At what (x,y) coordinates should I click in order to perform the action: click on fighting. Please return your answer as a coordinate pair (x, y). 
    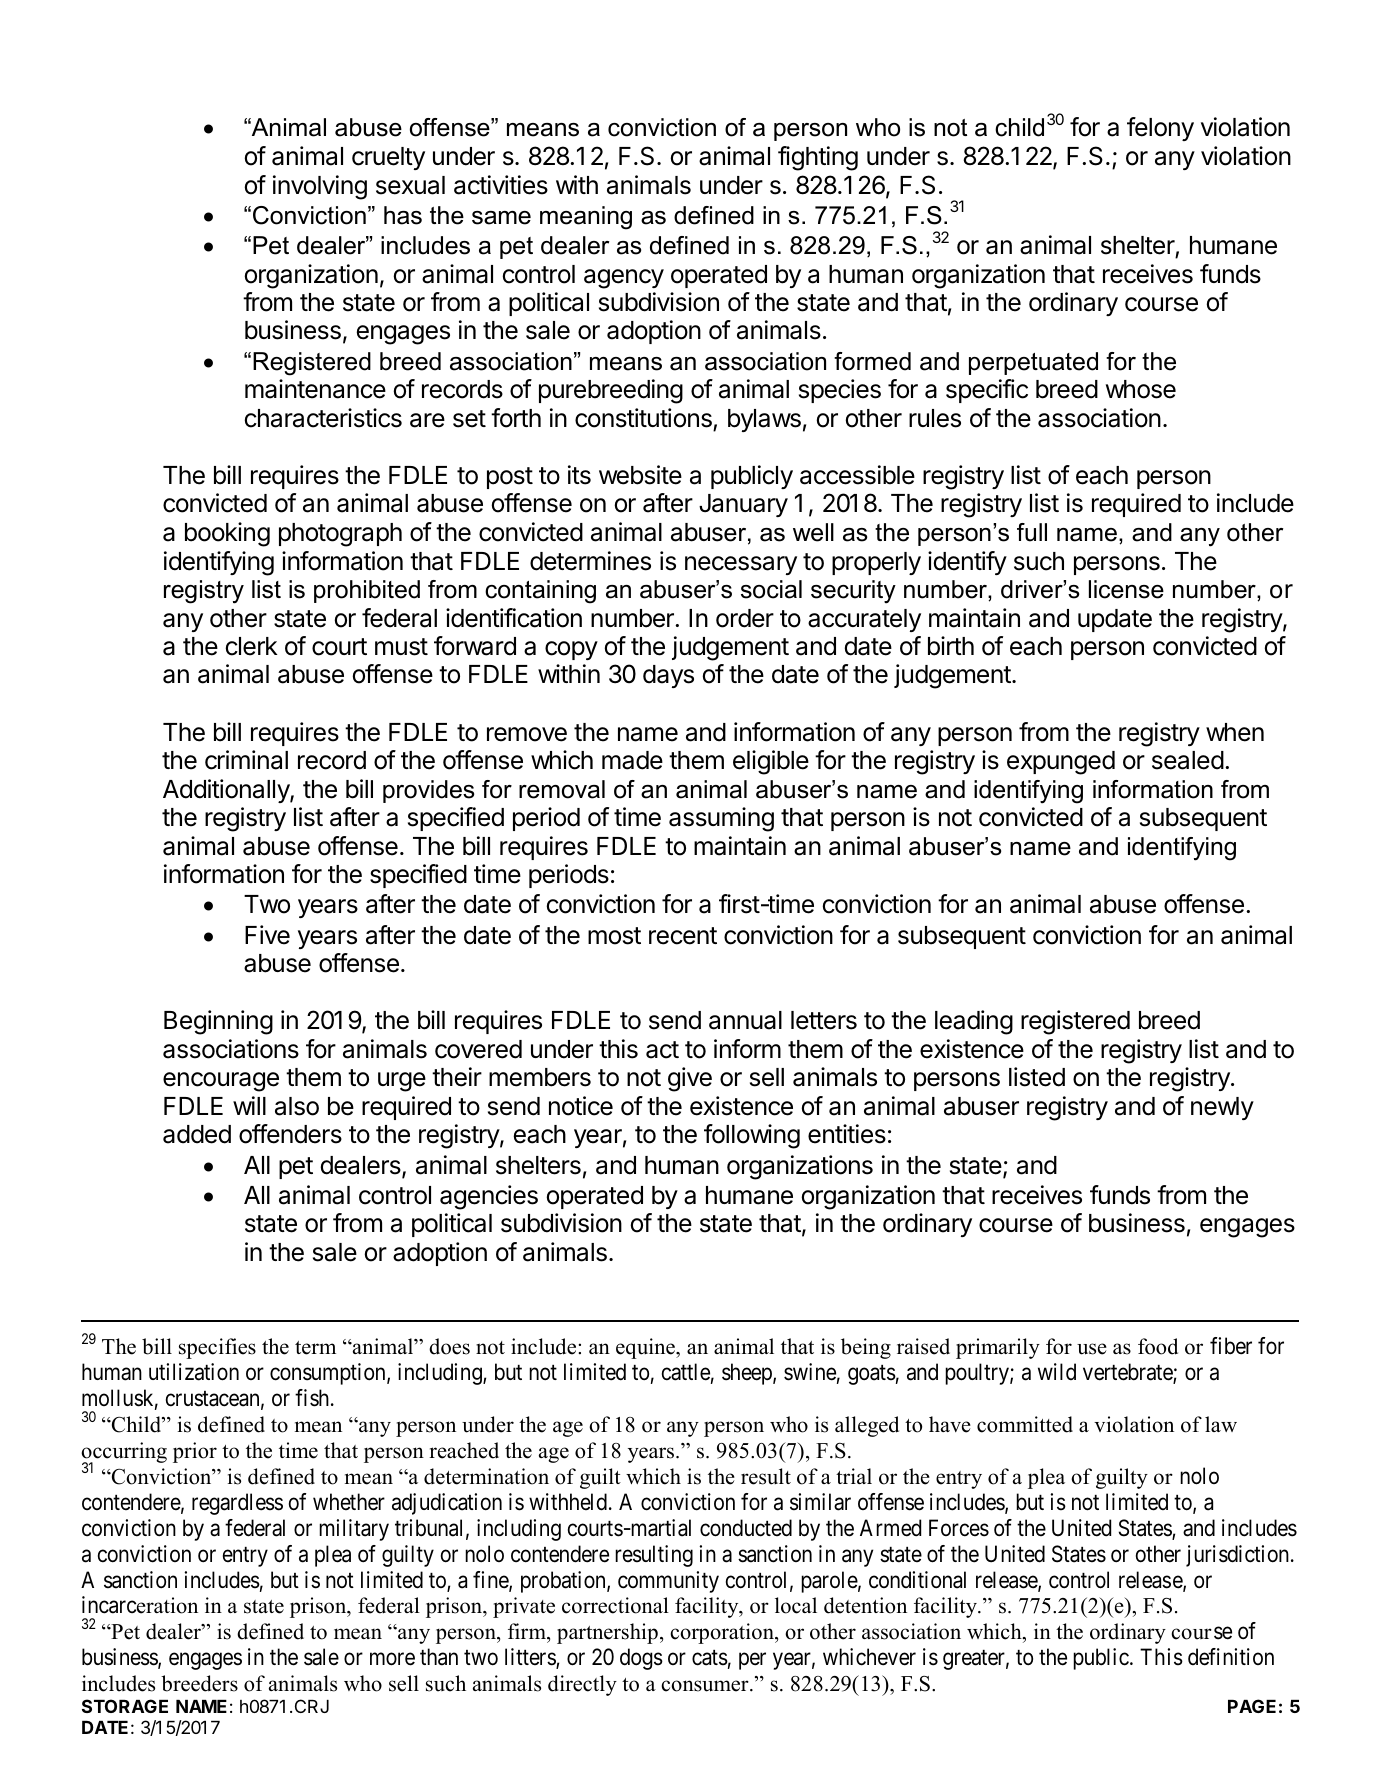
    Looking at the image, I should click on (818, 158).
